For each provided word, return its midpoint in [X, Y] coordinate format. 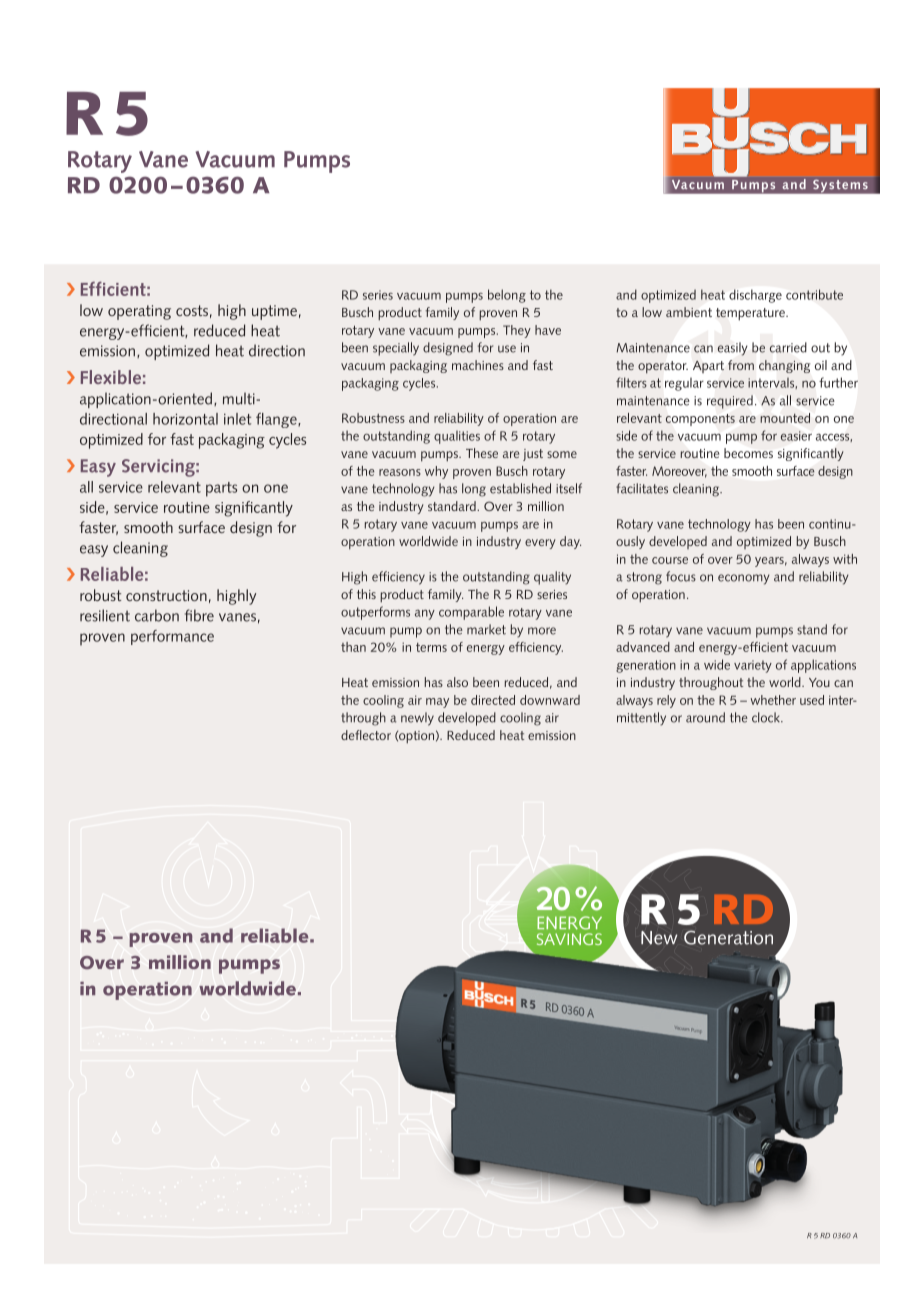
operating [139, 312]
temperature [751, 314]
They [517, 331]
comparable [471, 613]
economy [744, 579]
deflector [366, 735]
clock [767, 717]
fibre [199, 615]
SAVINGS [569, 939]
